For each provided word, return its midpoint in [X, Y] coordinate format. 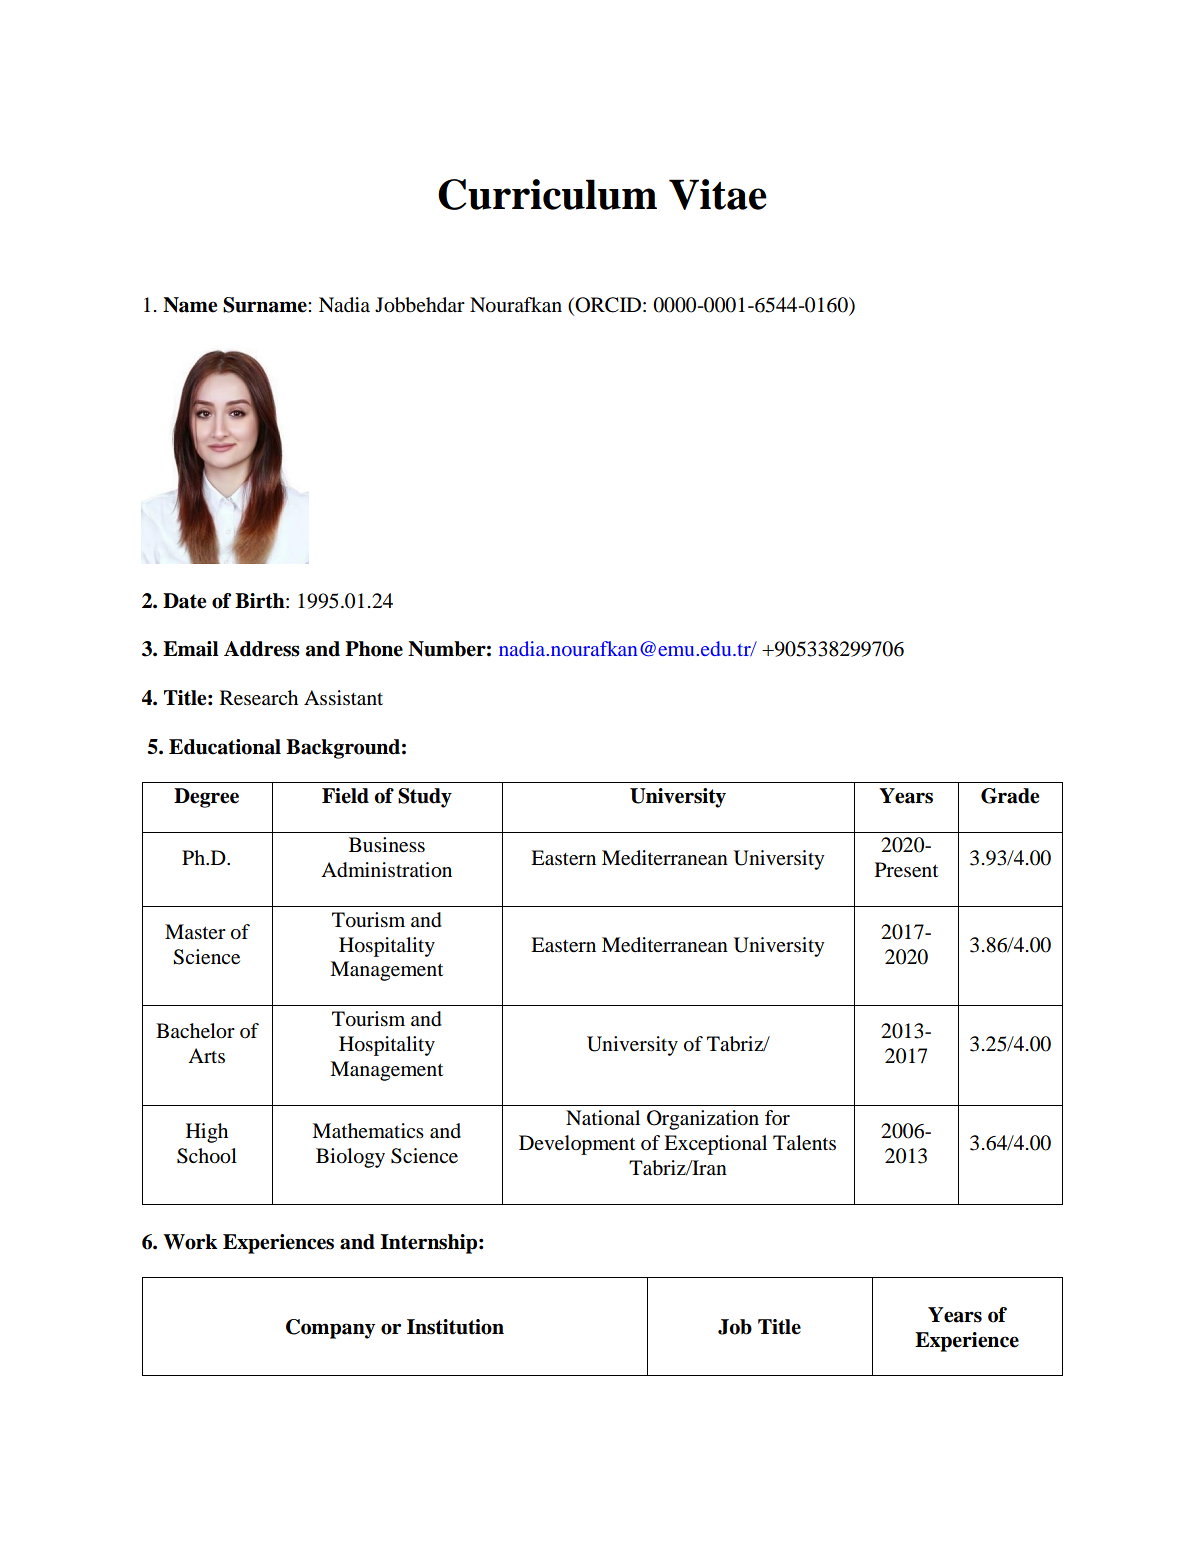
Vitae [718, 194]
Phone [374, 649]
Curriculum [547, 194]
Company [330, 1329]
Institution [455, 1327]
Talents [804, 1143]
